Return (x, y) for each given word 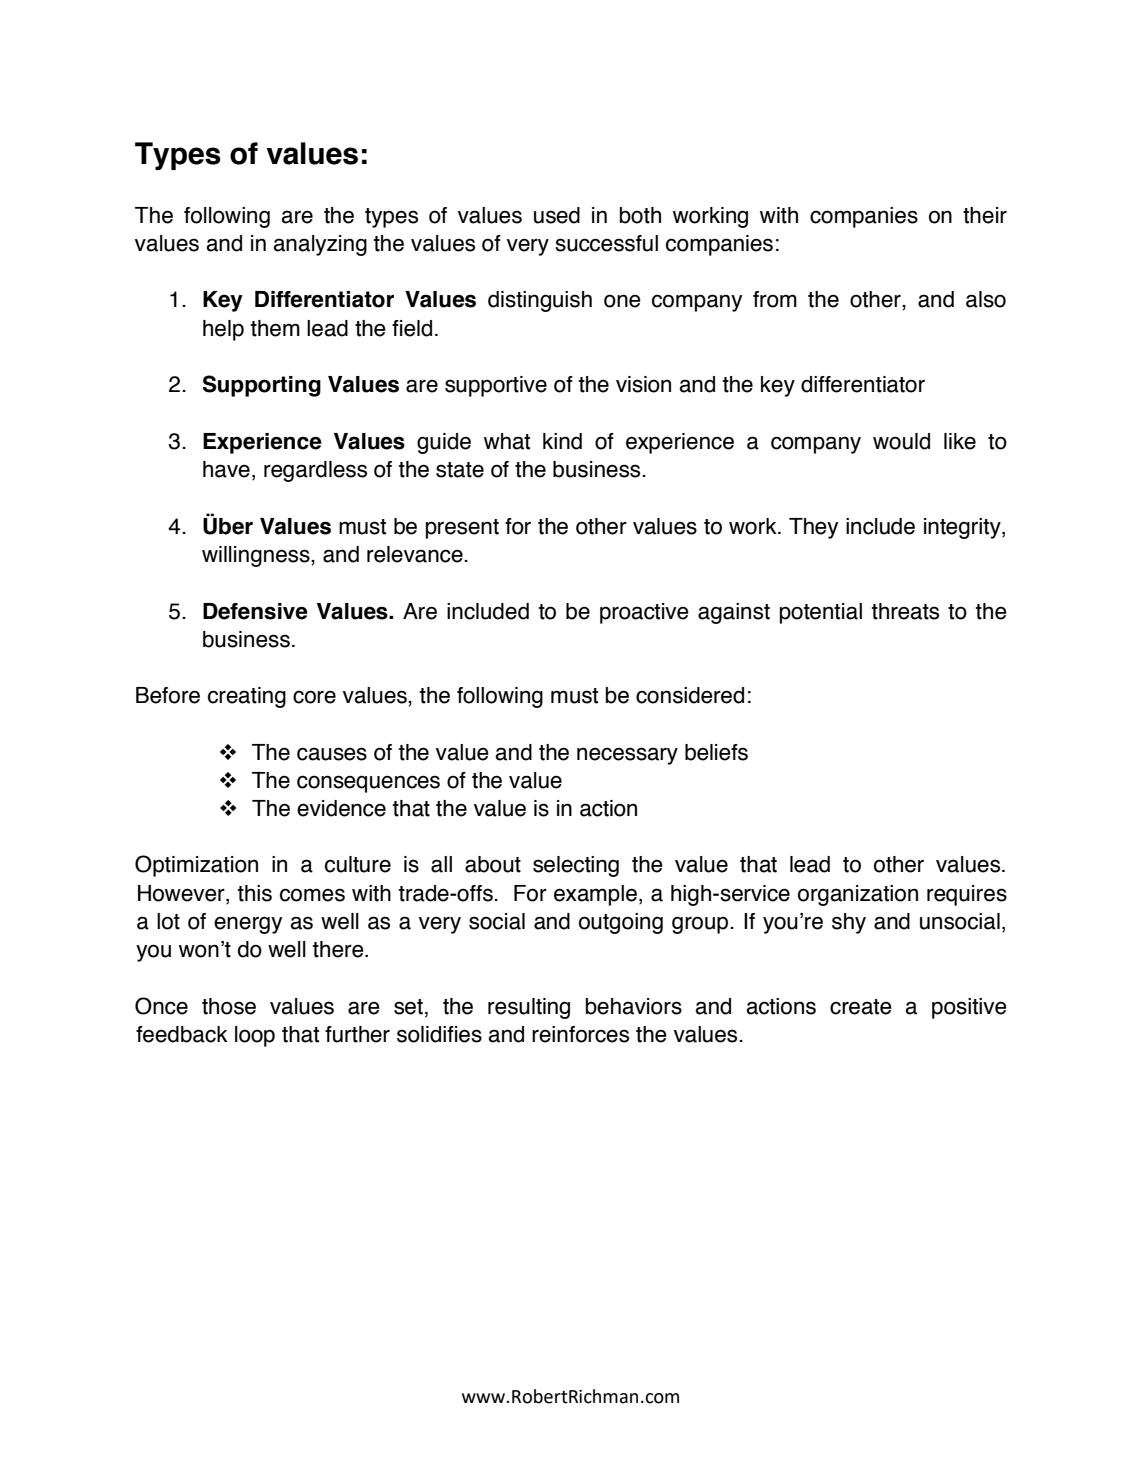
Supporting (262, 386)
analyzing (320, 245)
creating (247, 697)
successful (606, 243)
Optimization (196, 866)
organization (858, 895)
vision (643, 384)
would (901, 441)
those (229, 1006)
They (813, 528)
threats (905, 611)
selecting (576, 866)
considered (690, 695)
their (985, 215)
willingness (257, 556)
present (462, 529)
